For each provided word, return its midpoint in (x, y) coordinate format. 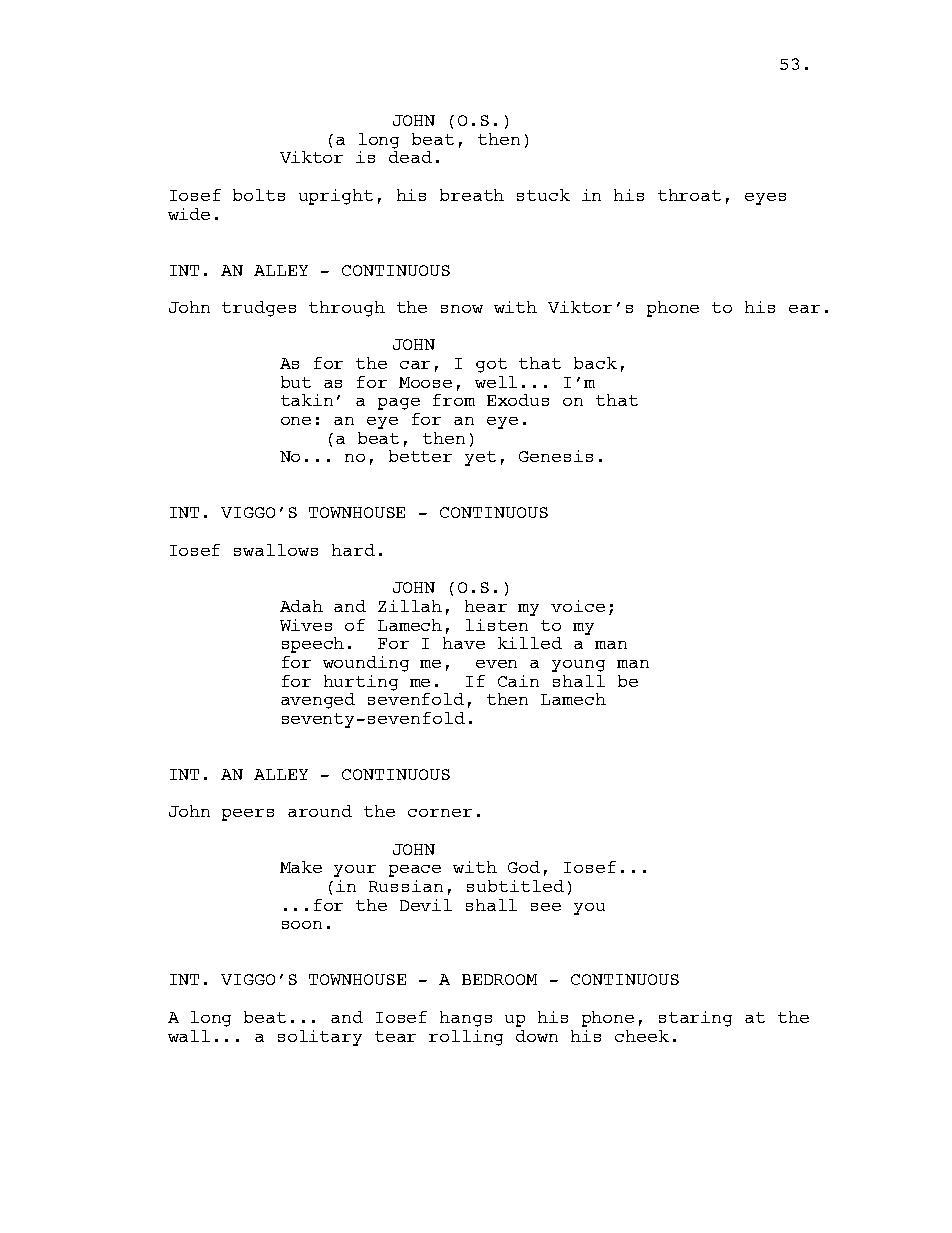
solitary (320, 1038)
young (578, 666)
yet (480, 458)
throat (689, 195)
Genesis (556, 456)
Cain (518, 681)
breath (472, 195)
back (595, 363)
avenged (318, 701)
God (524, 867)
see (546, 907)
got (491, 365)
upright (336, 197)
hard (353, 550)
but (296, 382)
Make (301, 867)
